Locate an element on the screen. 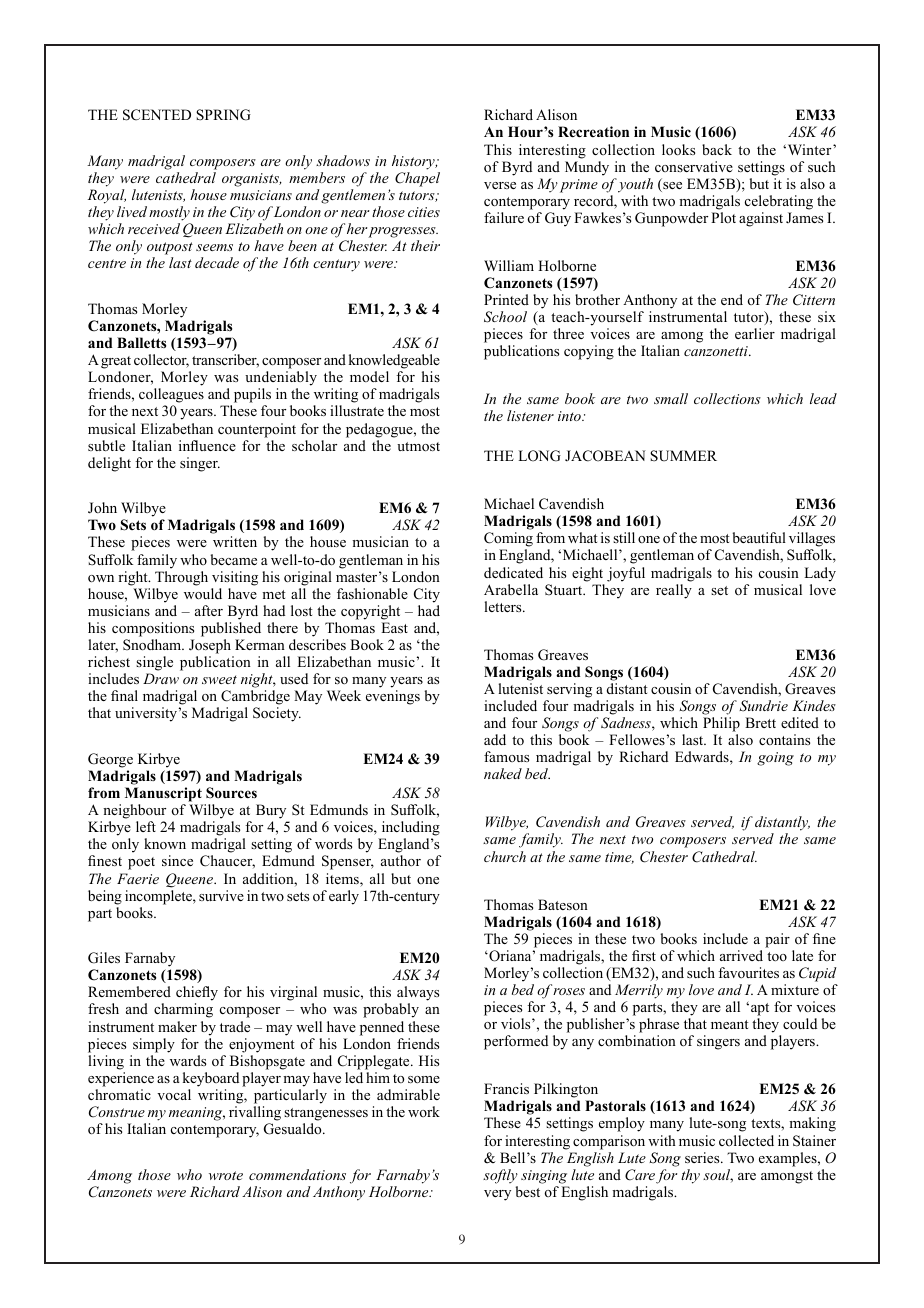 The image size is (924, 1308). SCENTED is located at coordinates (157, 115).
